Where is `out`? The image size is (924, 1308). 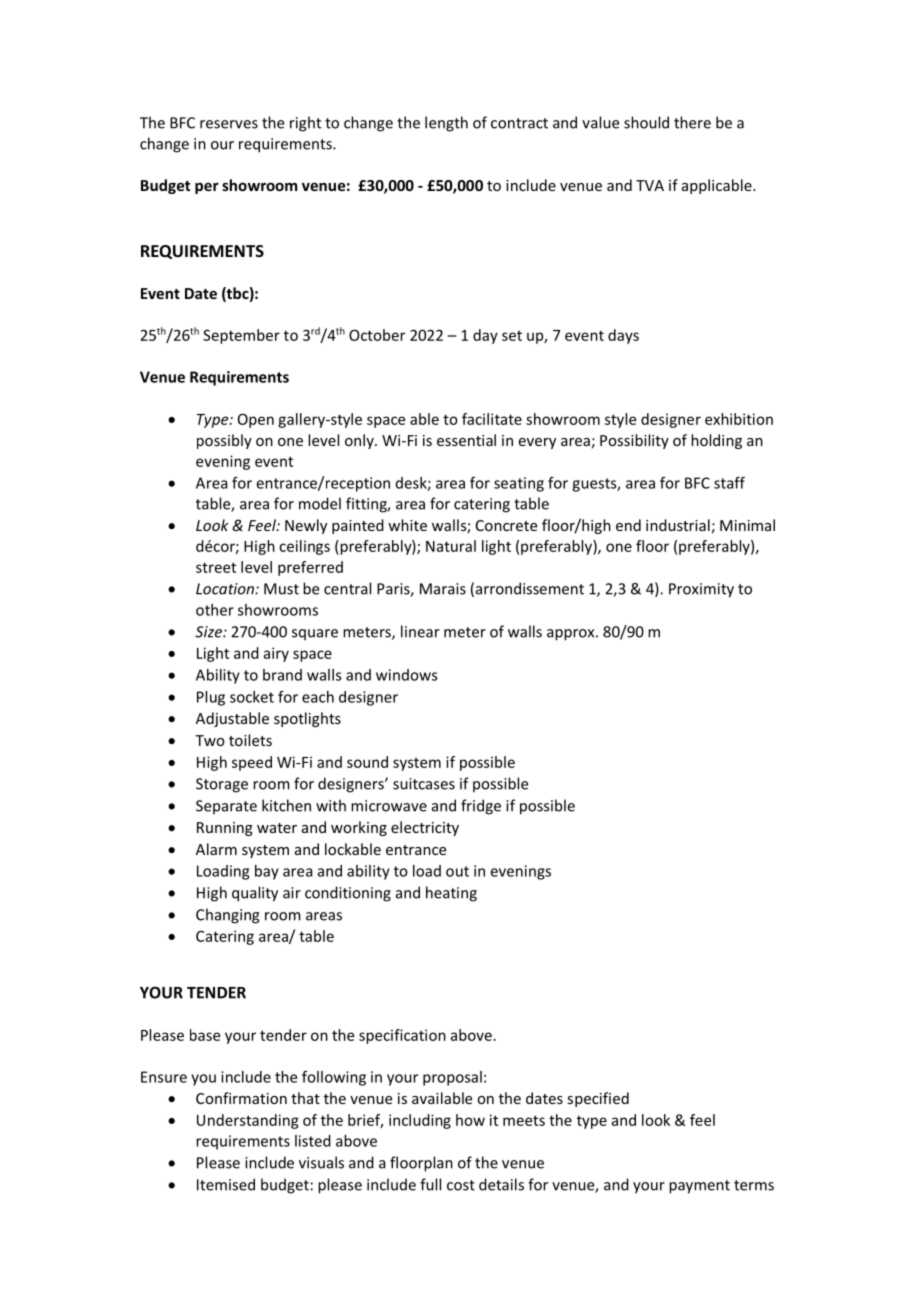 out is located at coordinates (457, 871).
